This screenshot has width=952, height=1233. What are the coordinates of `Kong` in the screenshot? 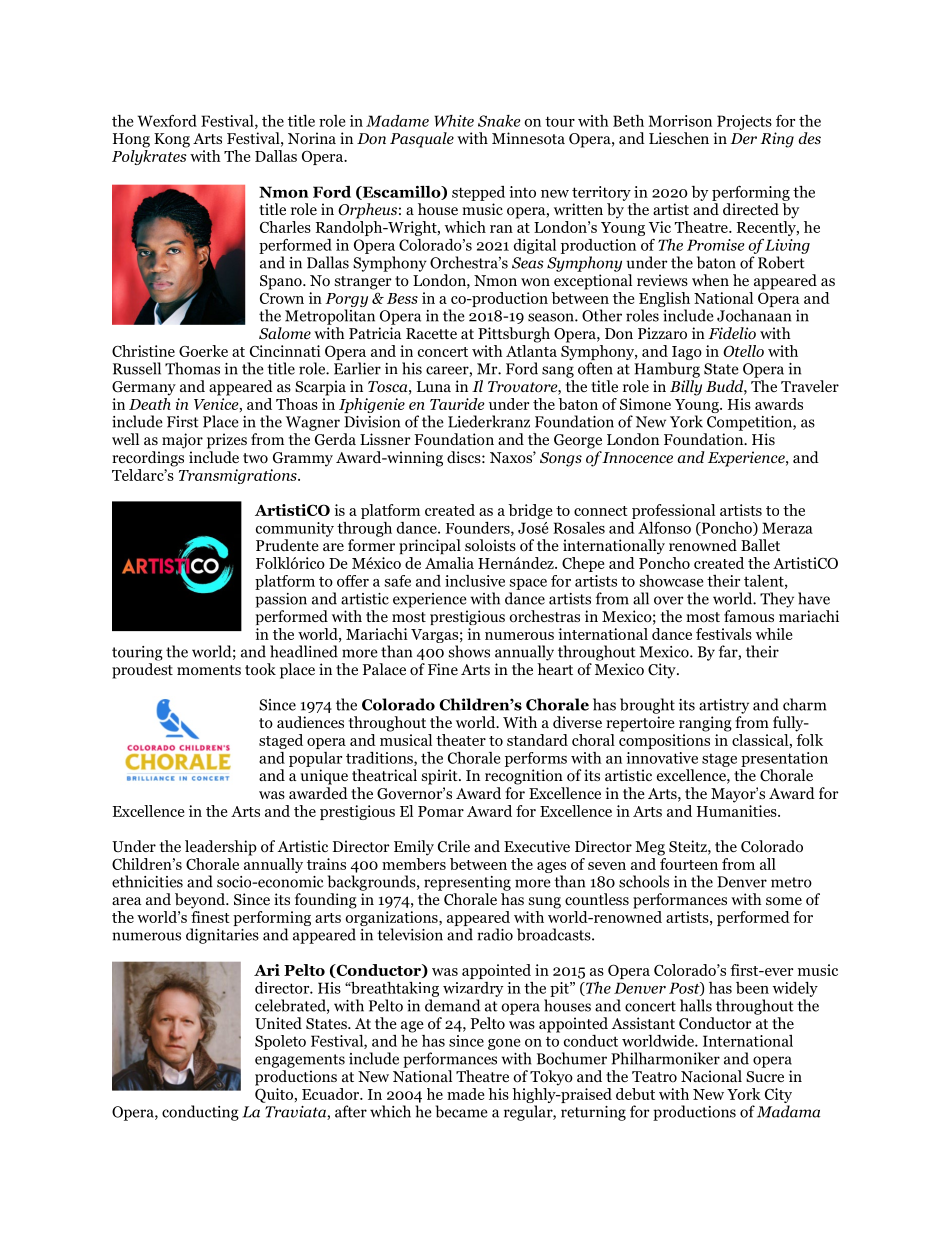 It's located at (172, 140).
